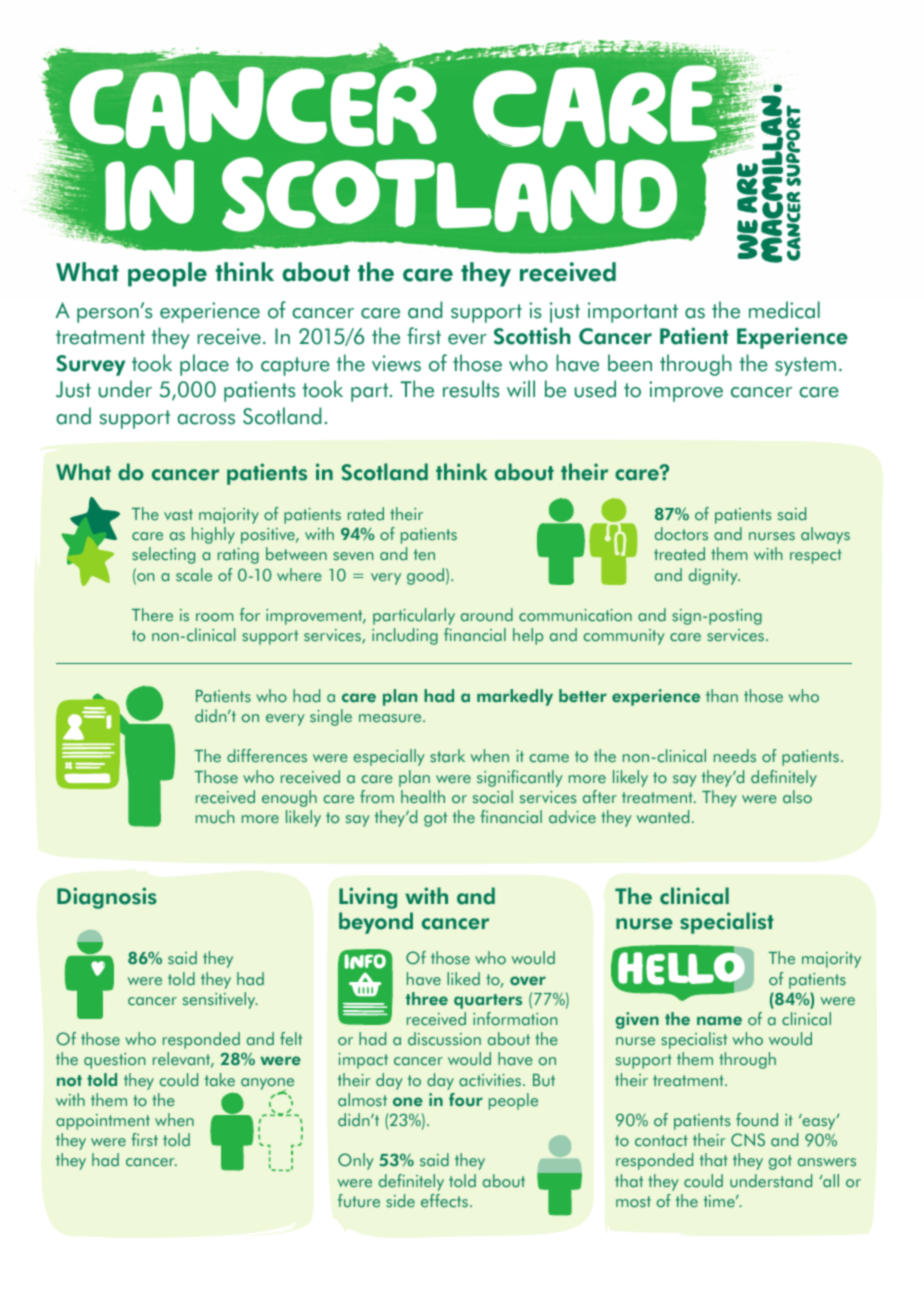 This page has height=1308, width=924. I want to click on appointment, so click(103, 1122).
